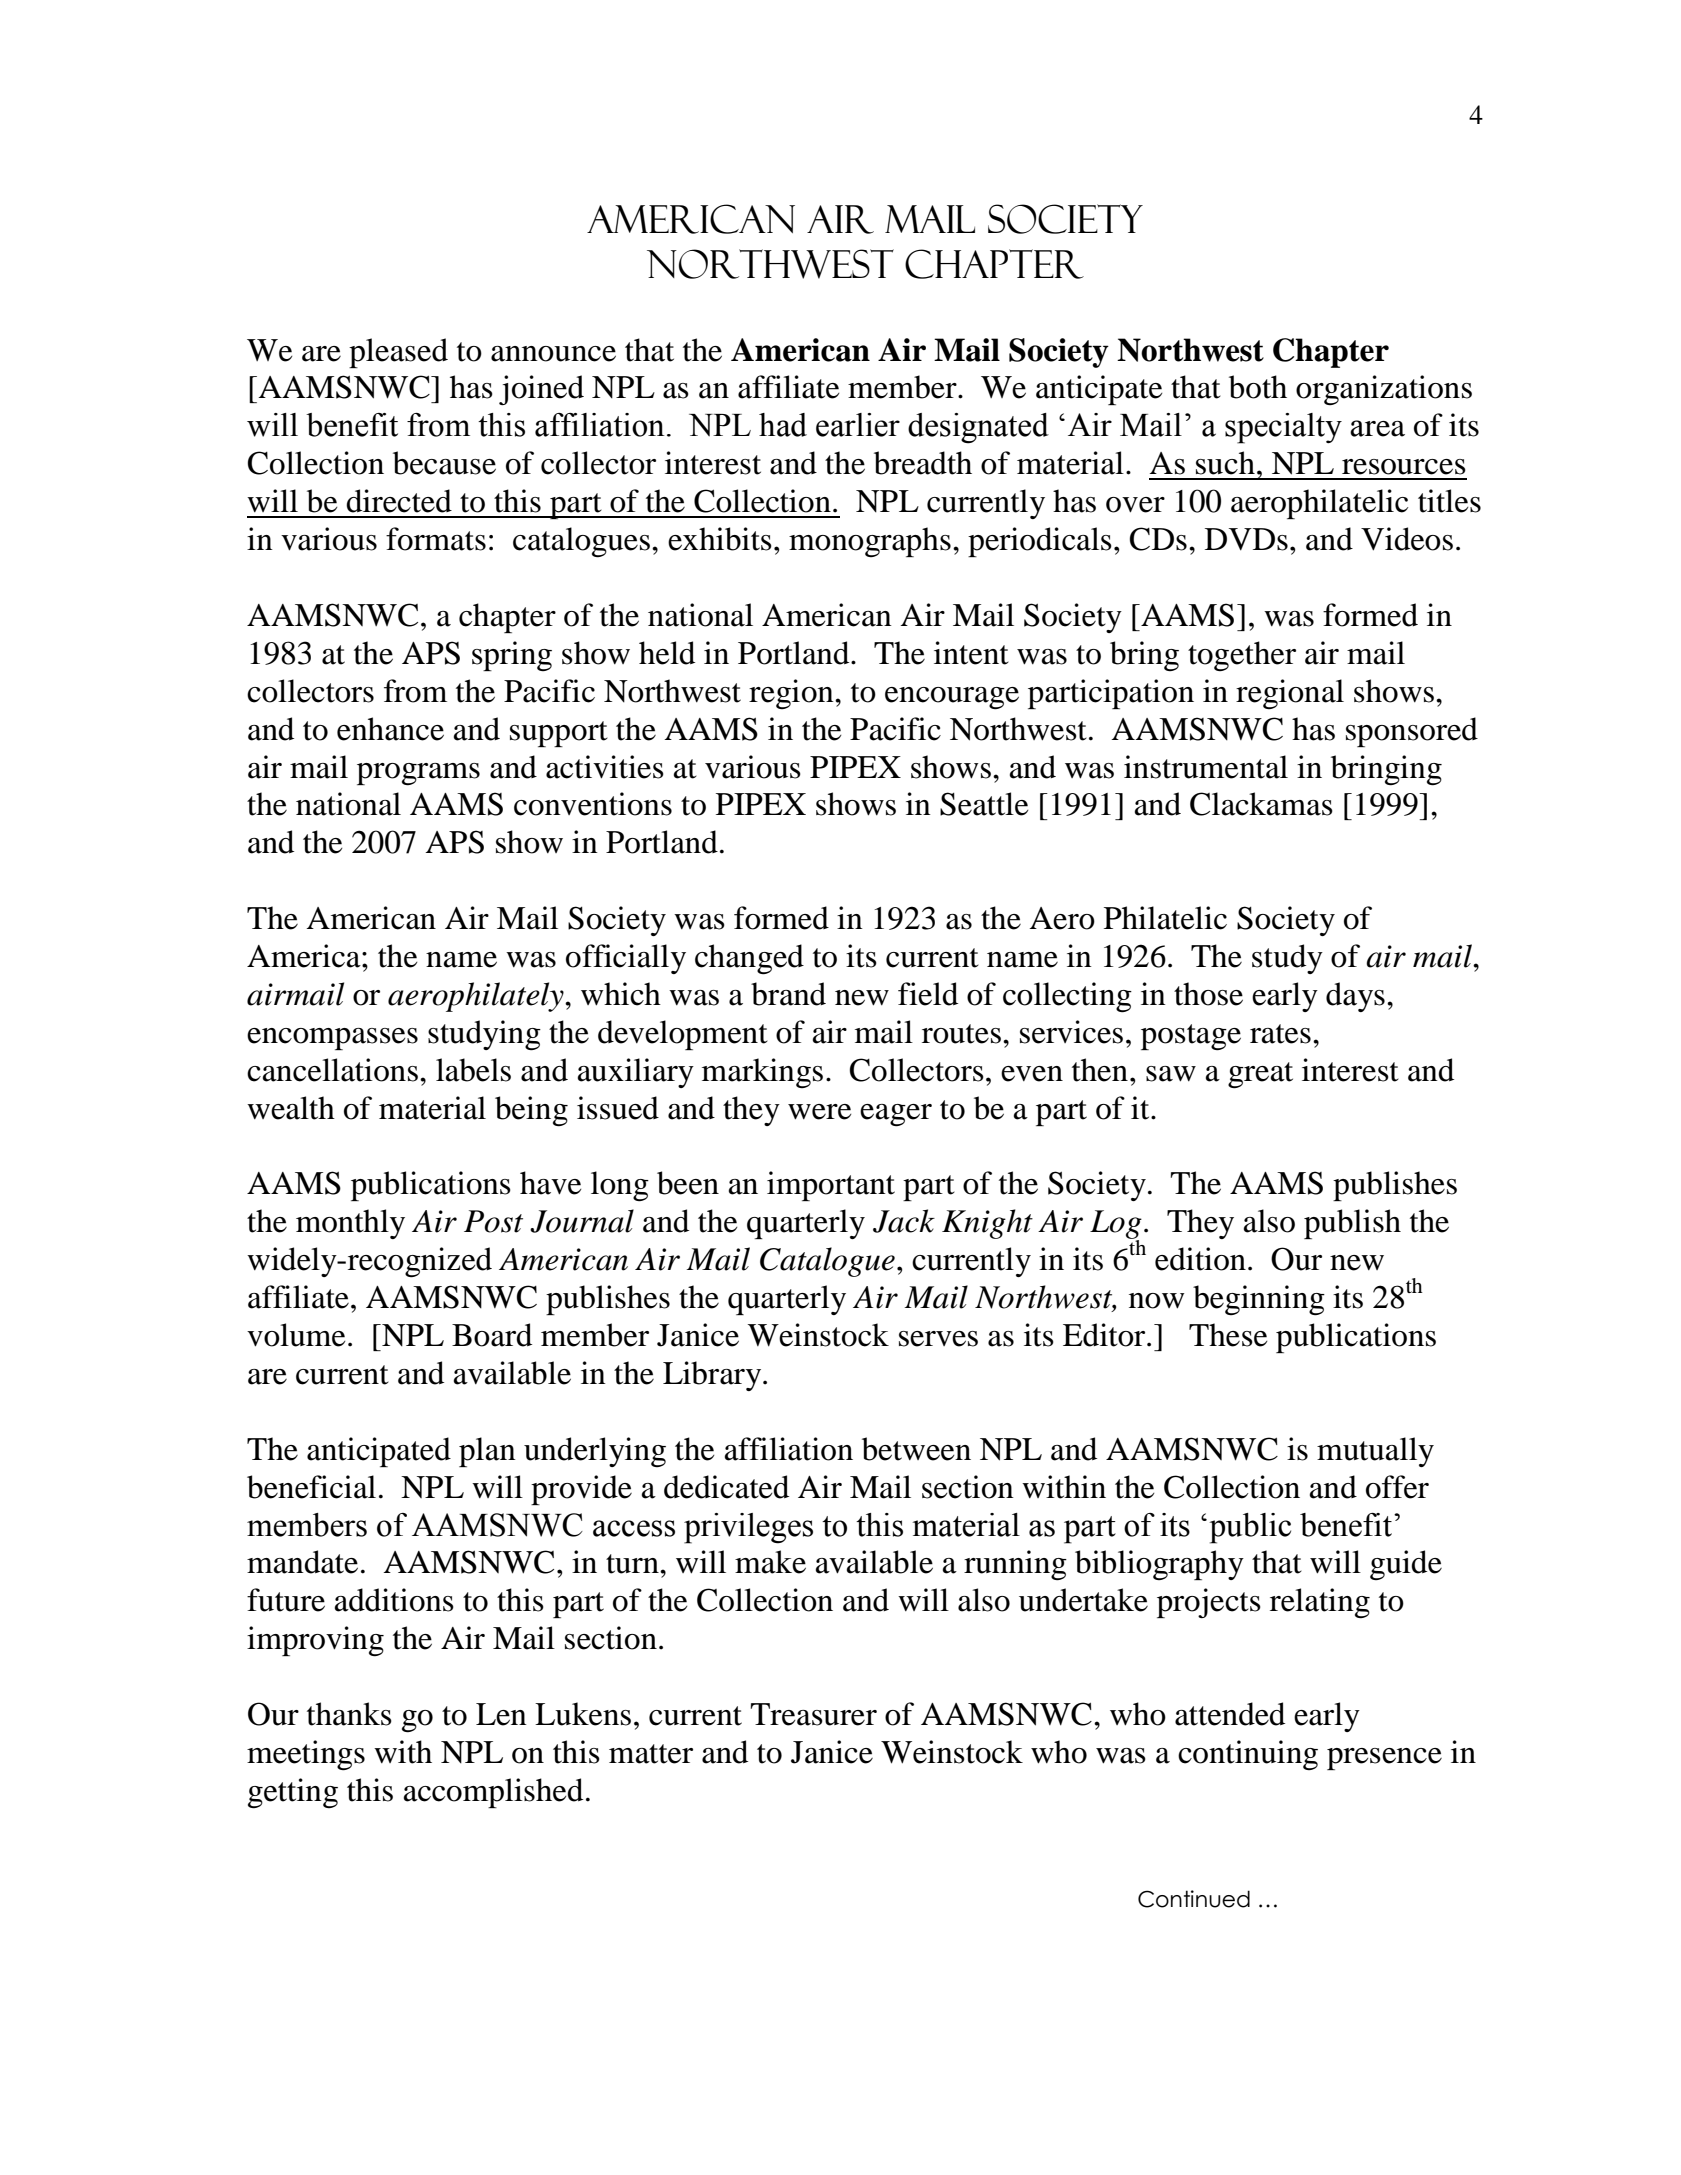  I want to click on Board, so click(492, 1335).
